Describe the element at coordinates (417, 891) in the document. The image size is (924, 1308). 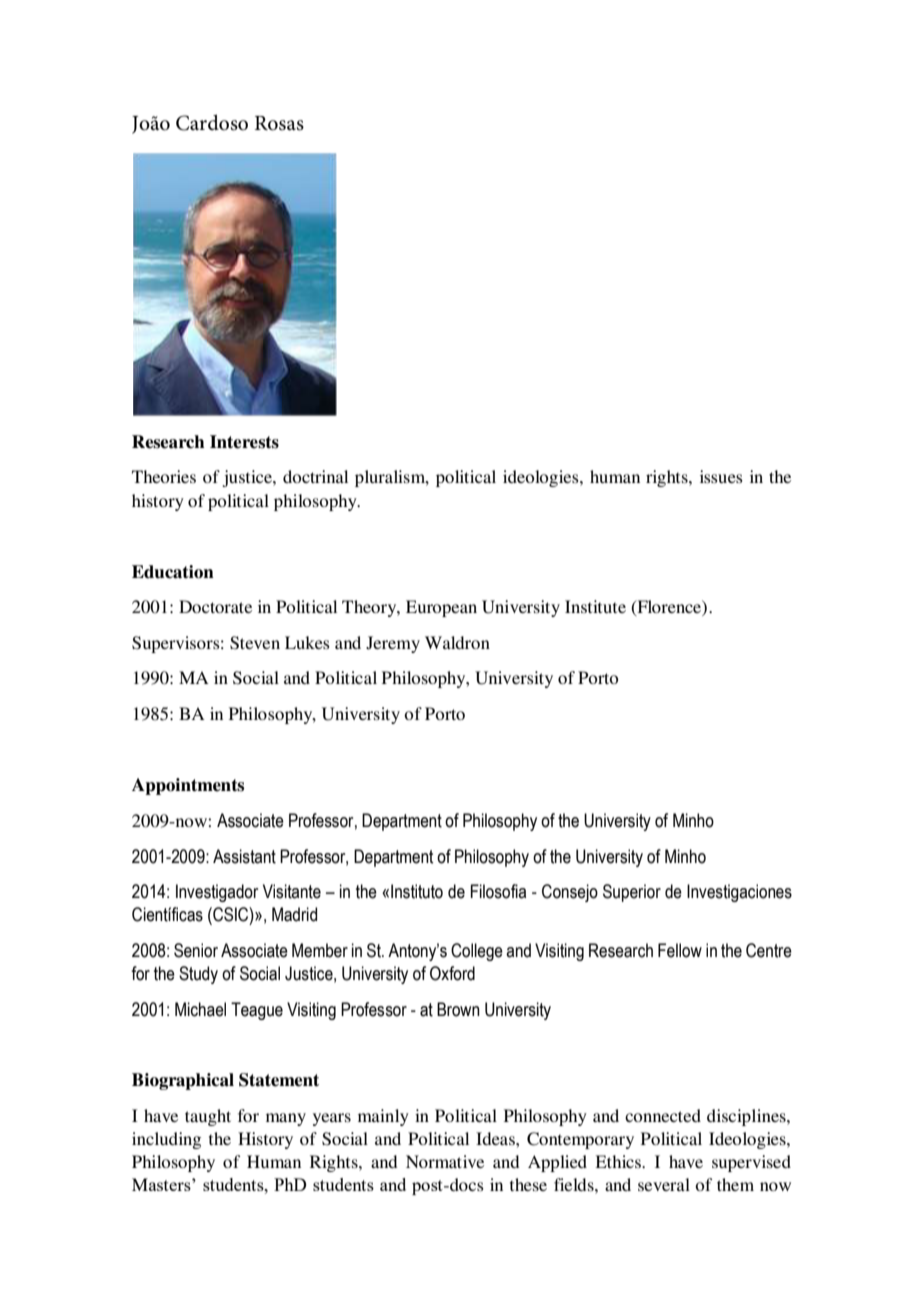
I see `Instituto` at that location.
